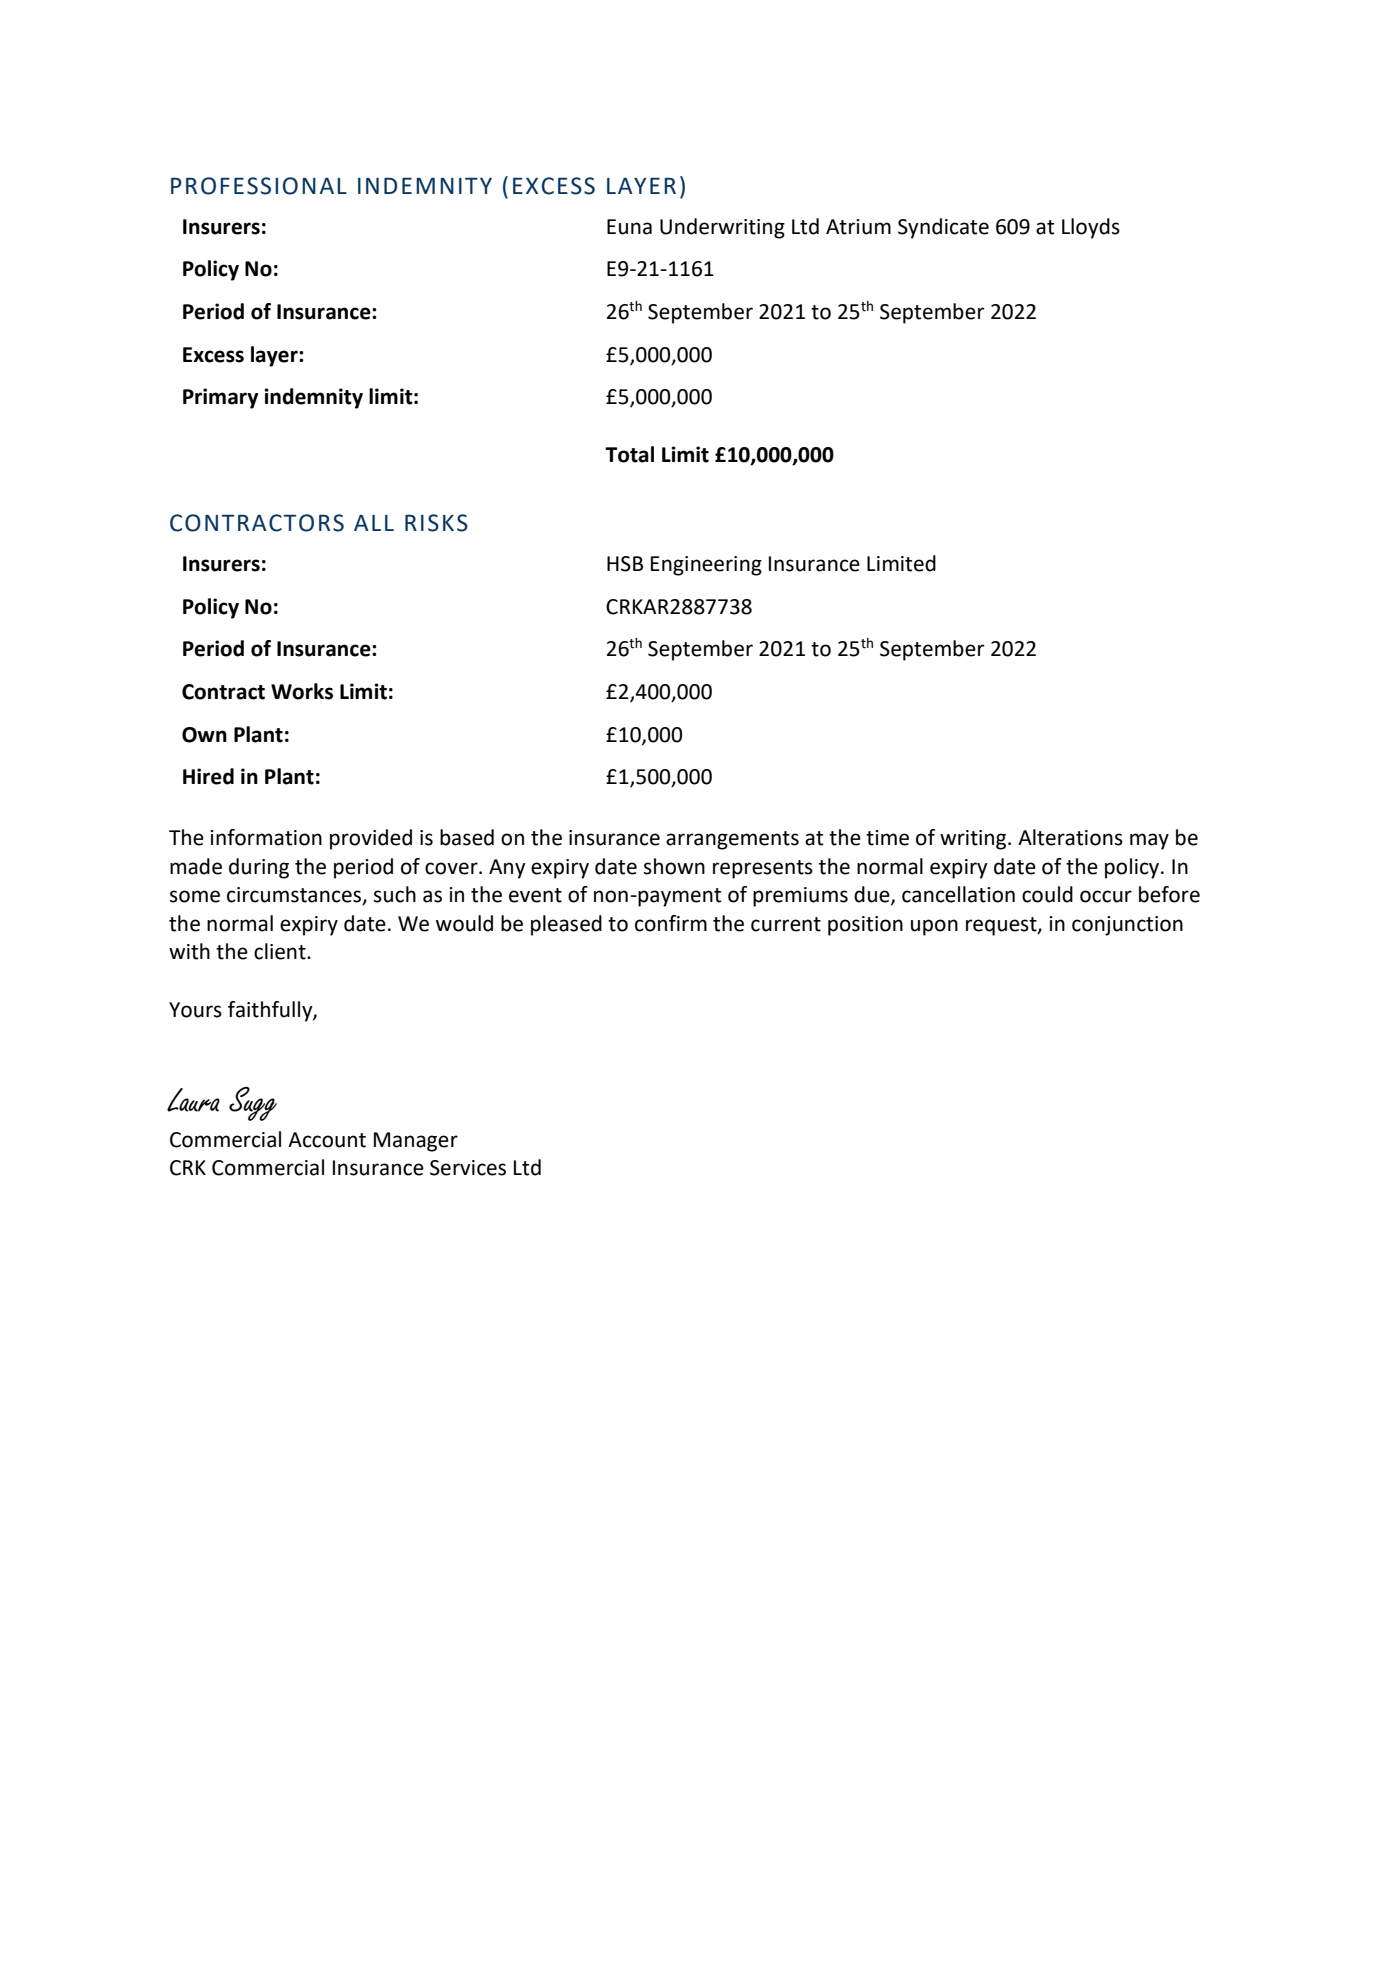 This page has width=1398, height=1977. I want to click on PROFESSIONAL, so click(259, 186).
